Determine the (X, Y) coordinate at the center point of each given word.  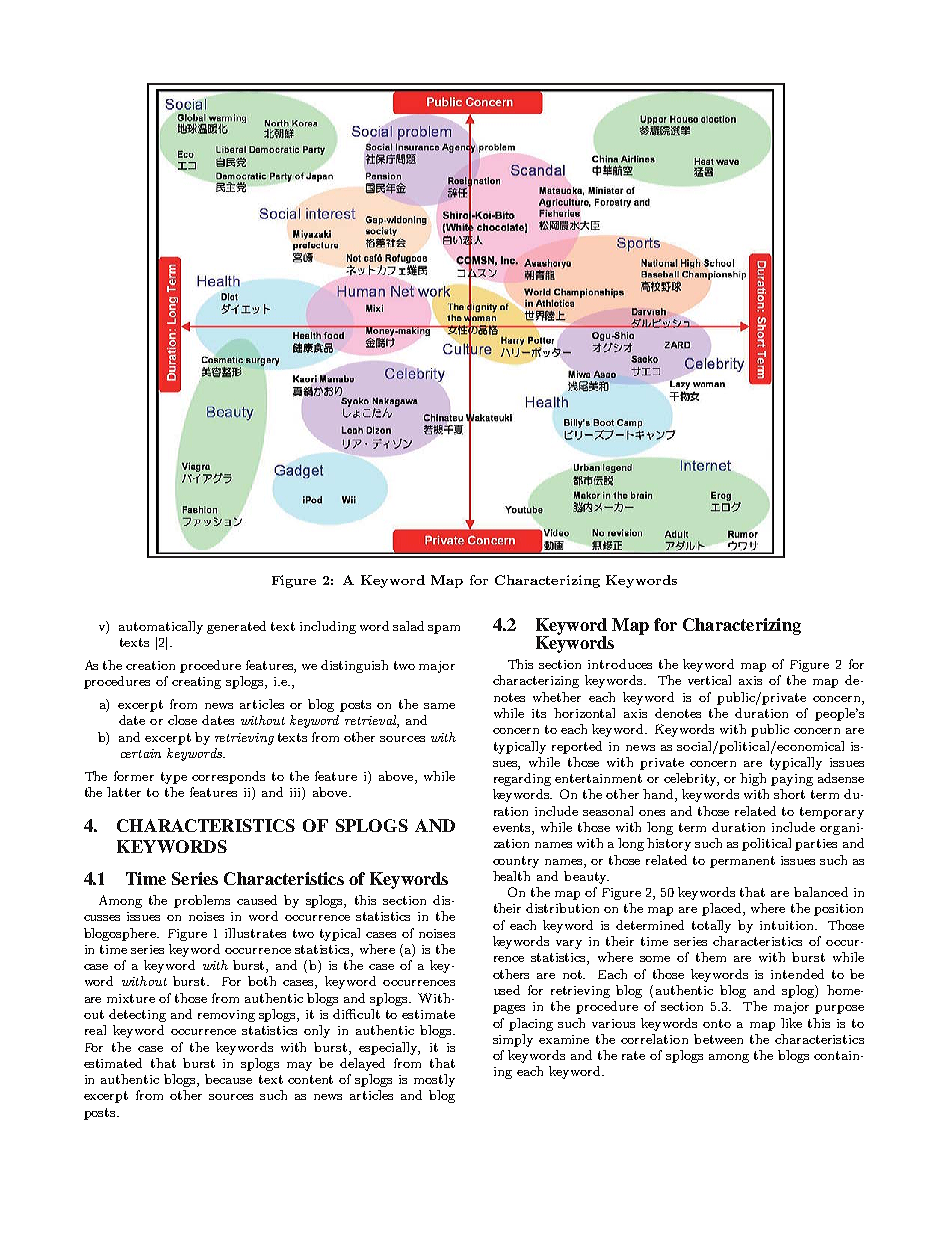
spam (444, 629)
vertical (709, 680)
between (718, 1039)
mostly (434, 1080)
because (228, 1079)
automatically (161, 627)
